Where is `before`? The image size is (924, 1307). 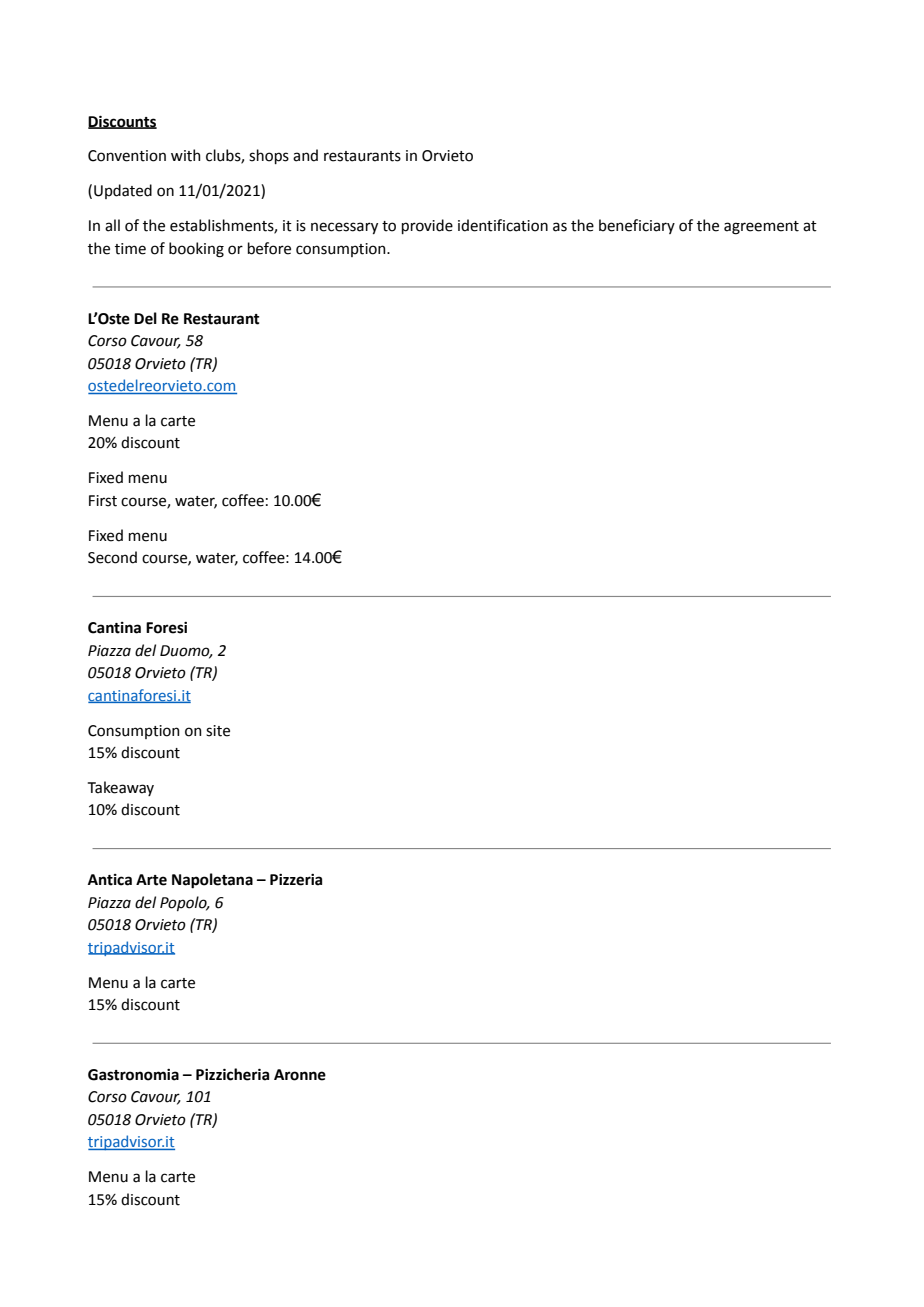
before is located at coordinates (269, 248).
